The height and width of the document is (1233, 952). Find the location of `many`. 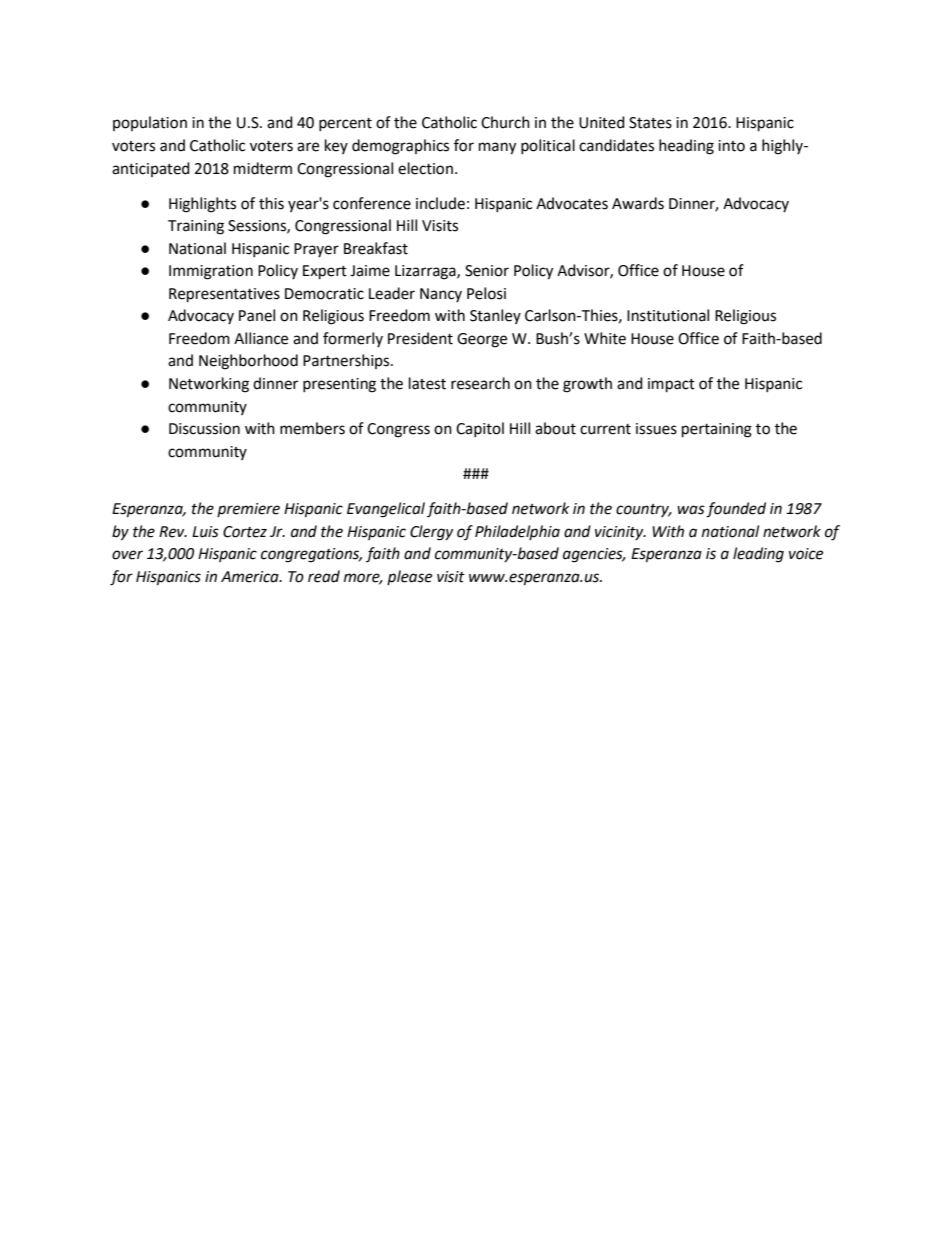

many is located at coordinates (497, 148).
